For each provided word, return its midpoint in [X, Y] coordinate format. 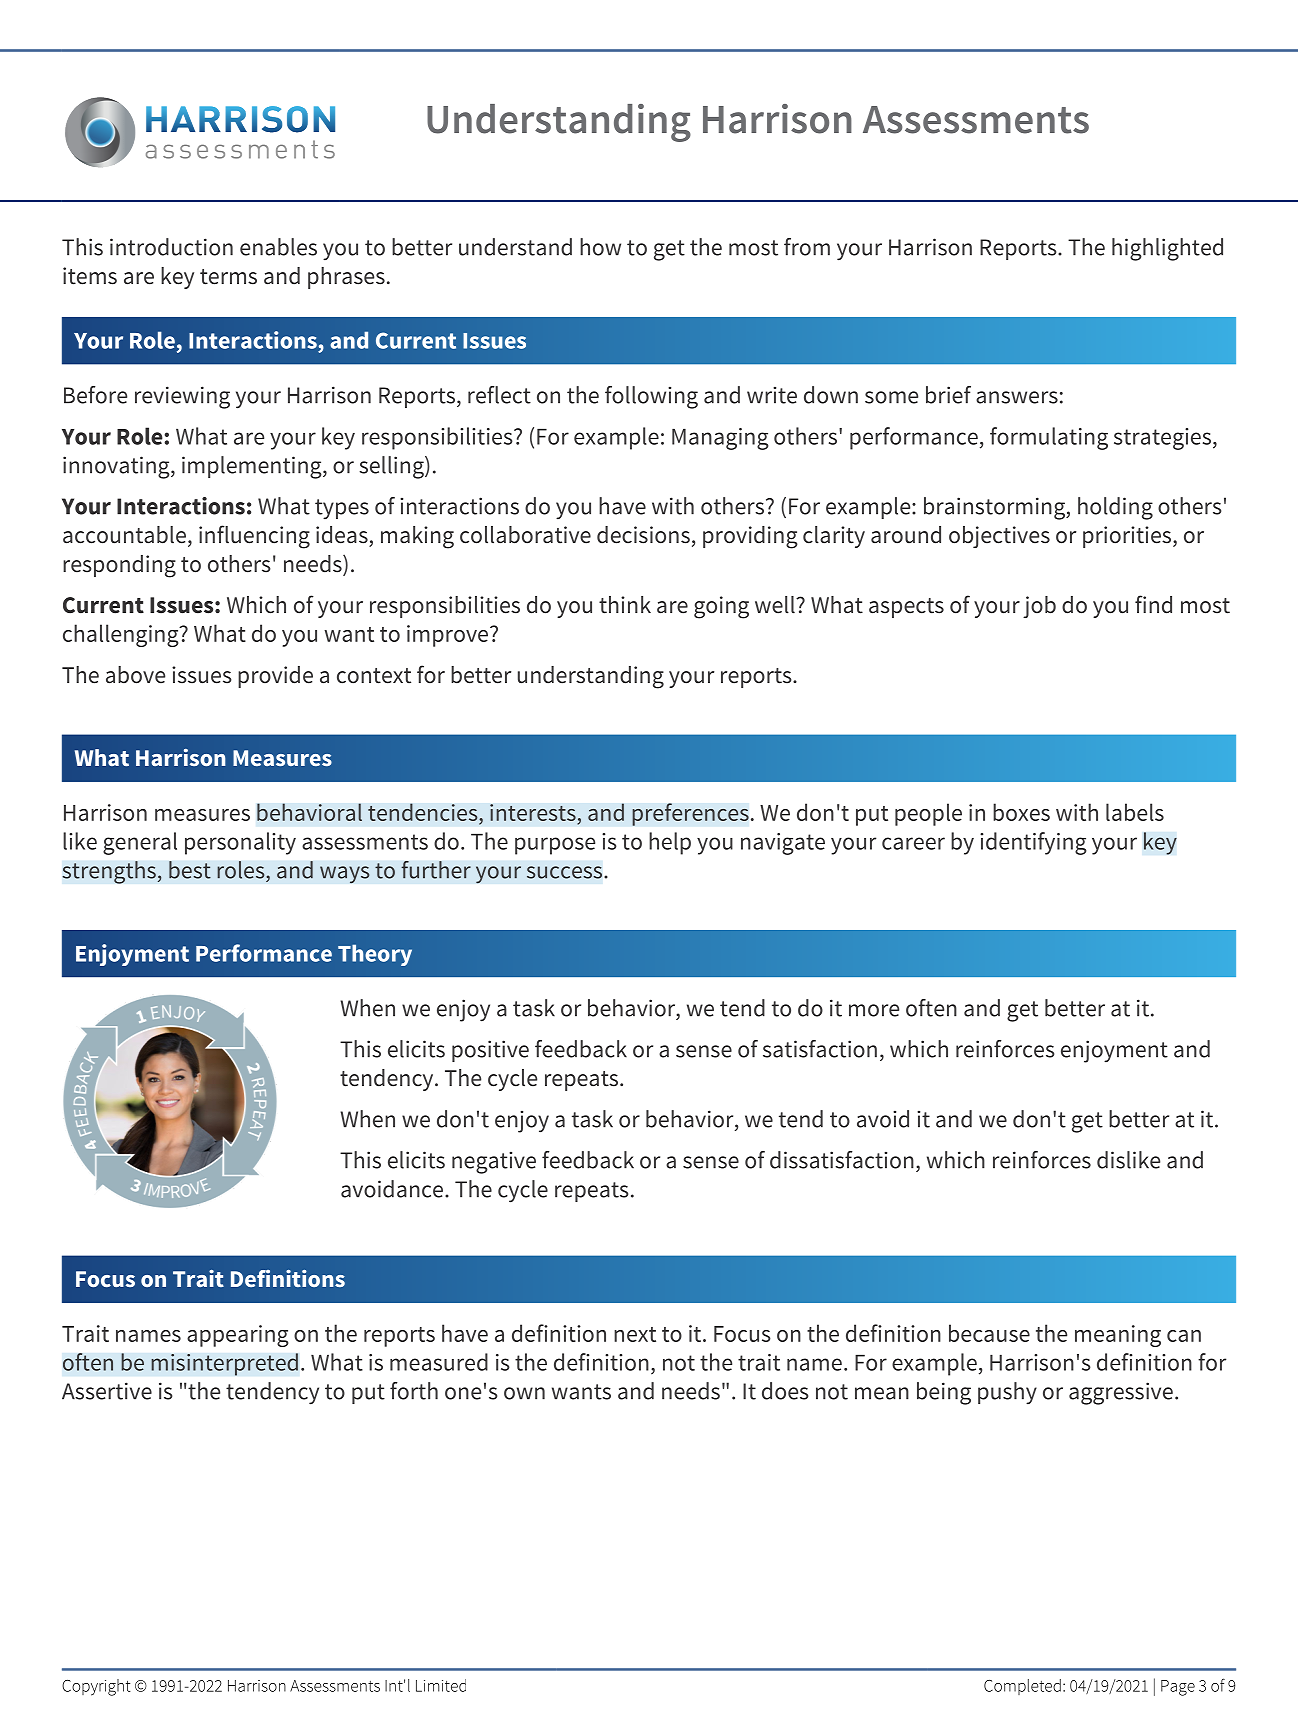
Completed [1022, 1687]
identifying [1033, 843]
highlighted [1167, 249]
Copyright [96, 1687]
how [600, 247]
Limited [441, 1685]
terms [228, 277]
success [564, 872]
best [190, 870]
